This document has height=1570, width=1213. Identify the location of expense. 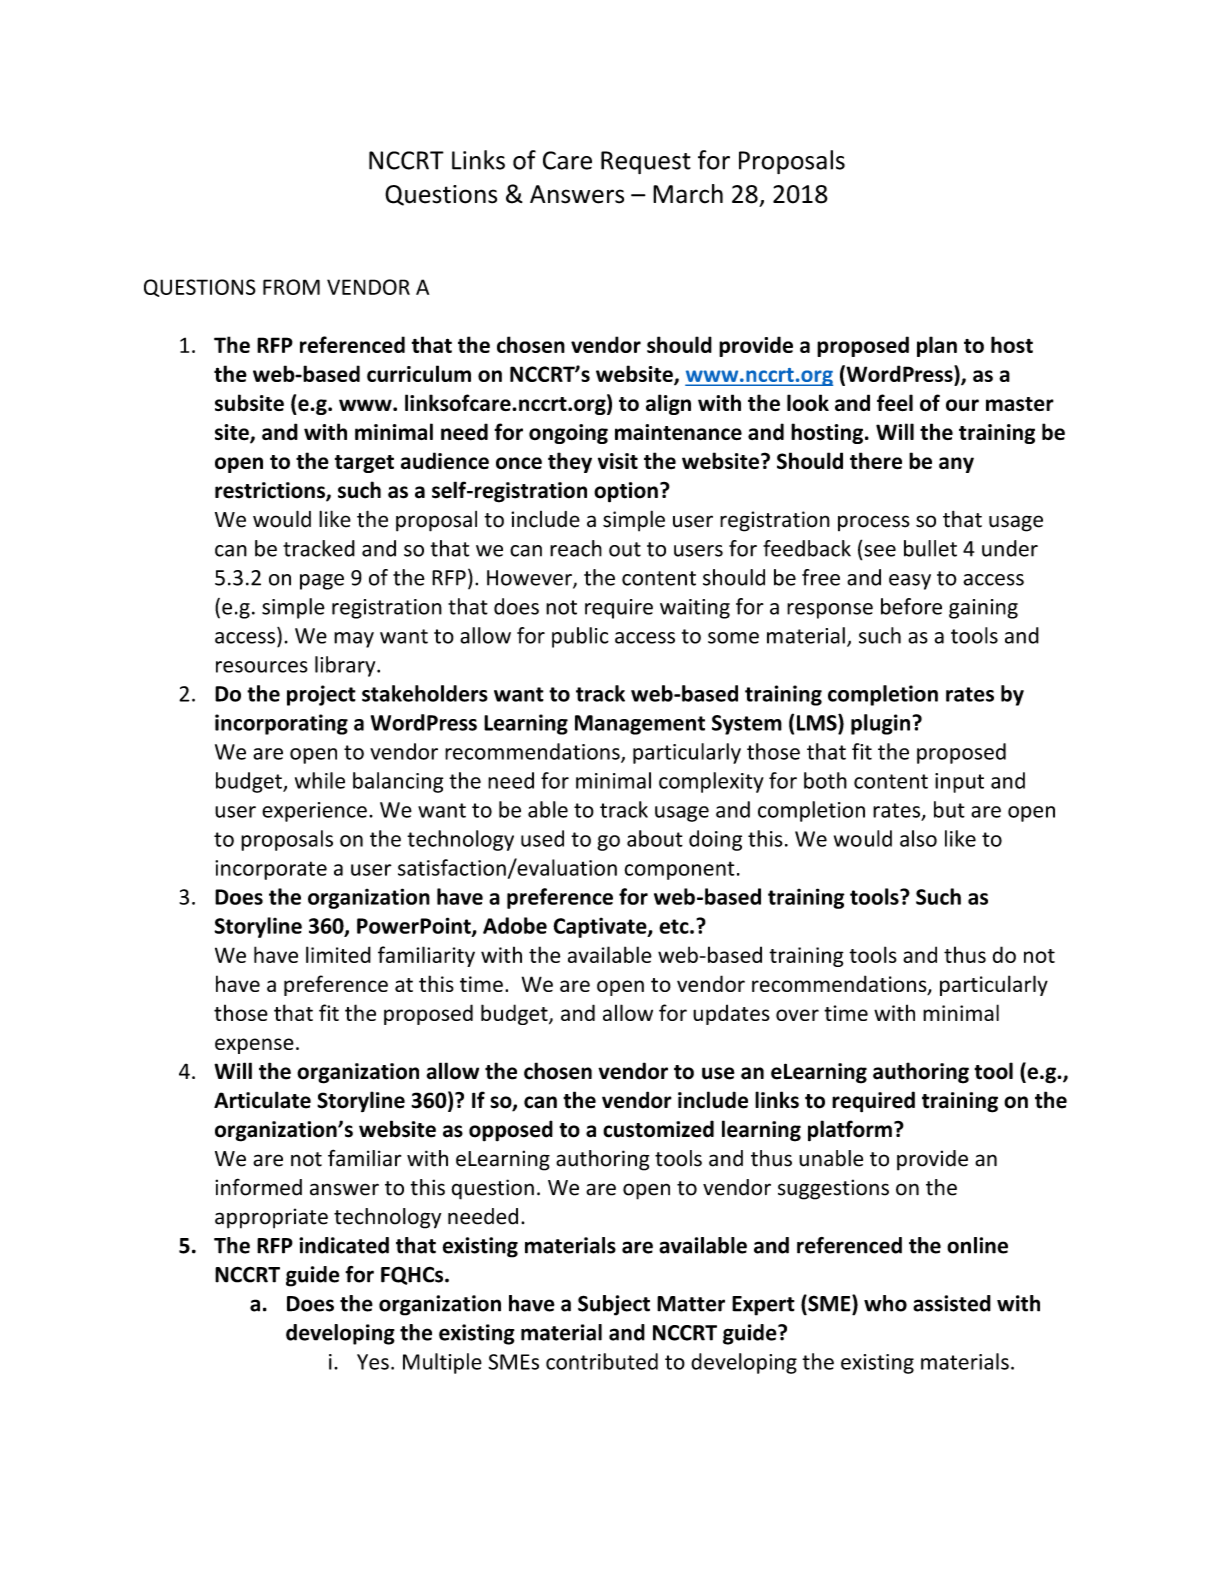
(254, 1046).
